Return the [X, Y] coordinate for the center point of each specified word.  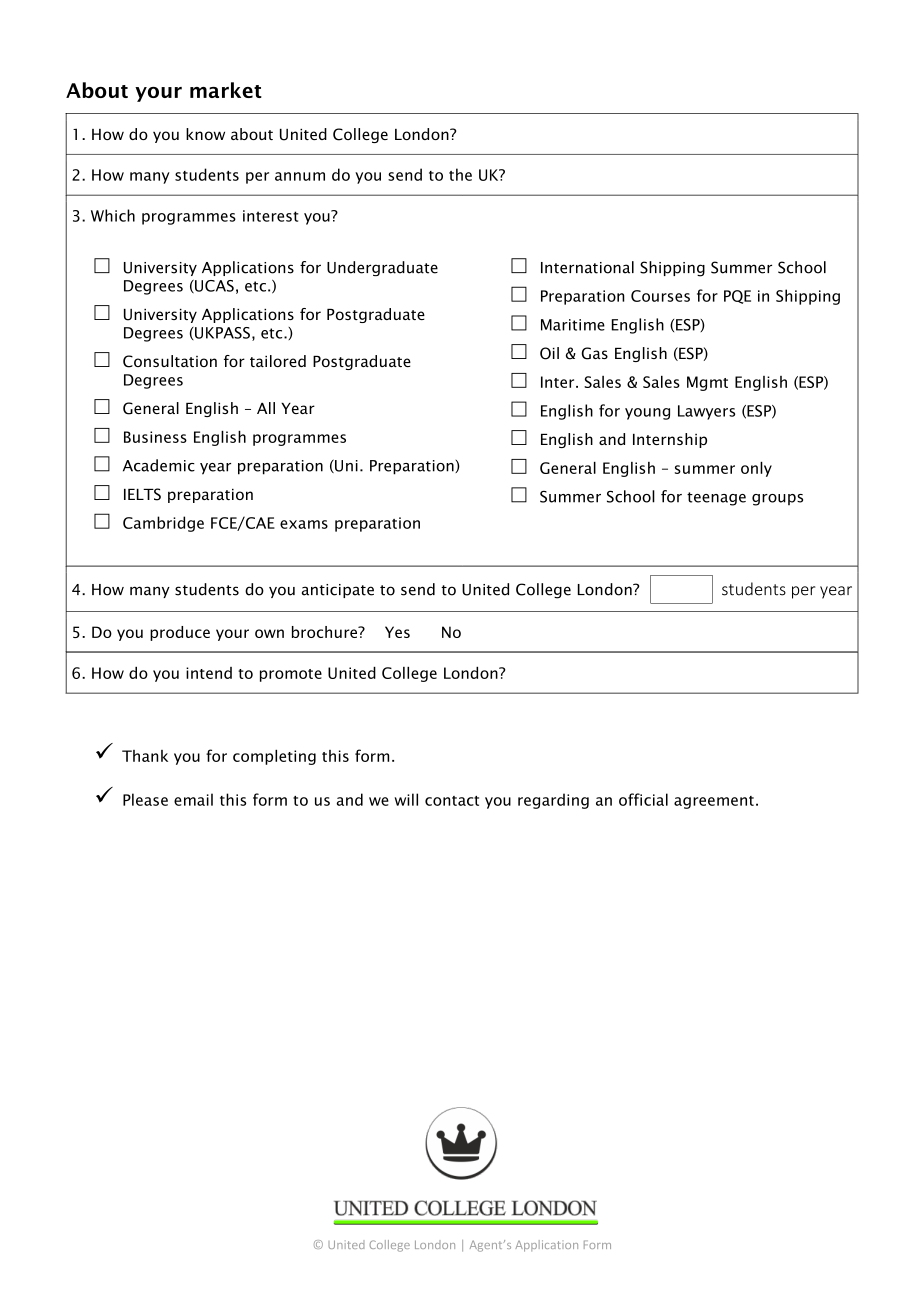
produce [180, 633]
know [205, 134]
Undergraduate [382, 268]
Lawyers [706, 412]
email [193, 799]
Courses [660, 296]
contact [452, 801]
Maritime [573, 325]
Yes [397, 632]
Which [113, 215]
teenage [716, 499]
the [460, 174]
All [266, 408]
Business [155, 437]
